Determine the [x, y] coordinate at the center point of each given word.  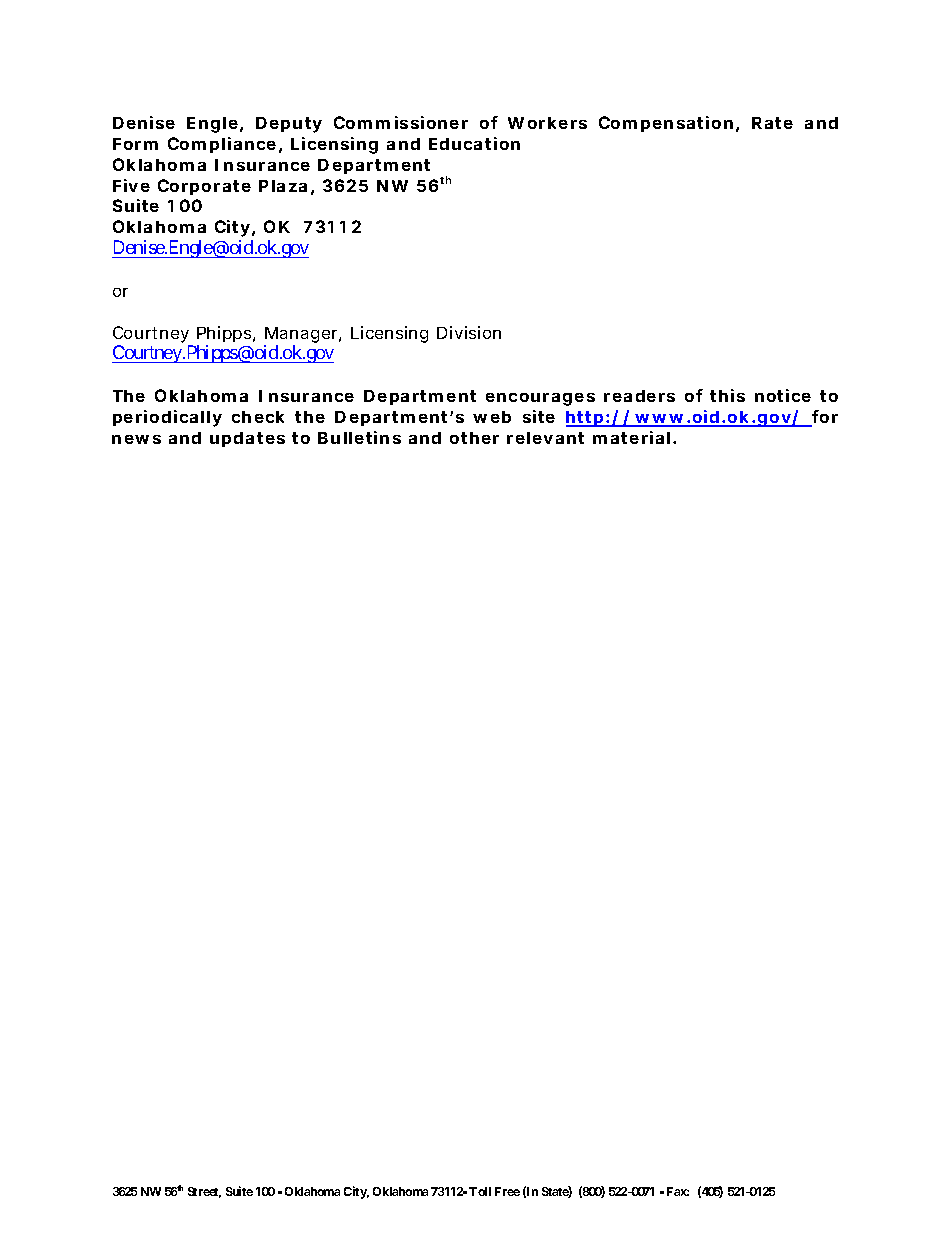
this [727, 395]
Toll [480, 1191]
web [492, 417]
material [631, 437]
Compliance [224, 145]
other [474, 438]
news [136, 439]
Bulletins [359, 437]
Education [474, 143]
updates [247, 439]
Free [507, 1191]
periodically [167, 418]
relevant [545, 438]
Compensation [668, 124]
